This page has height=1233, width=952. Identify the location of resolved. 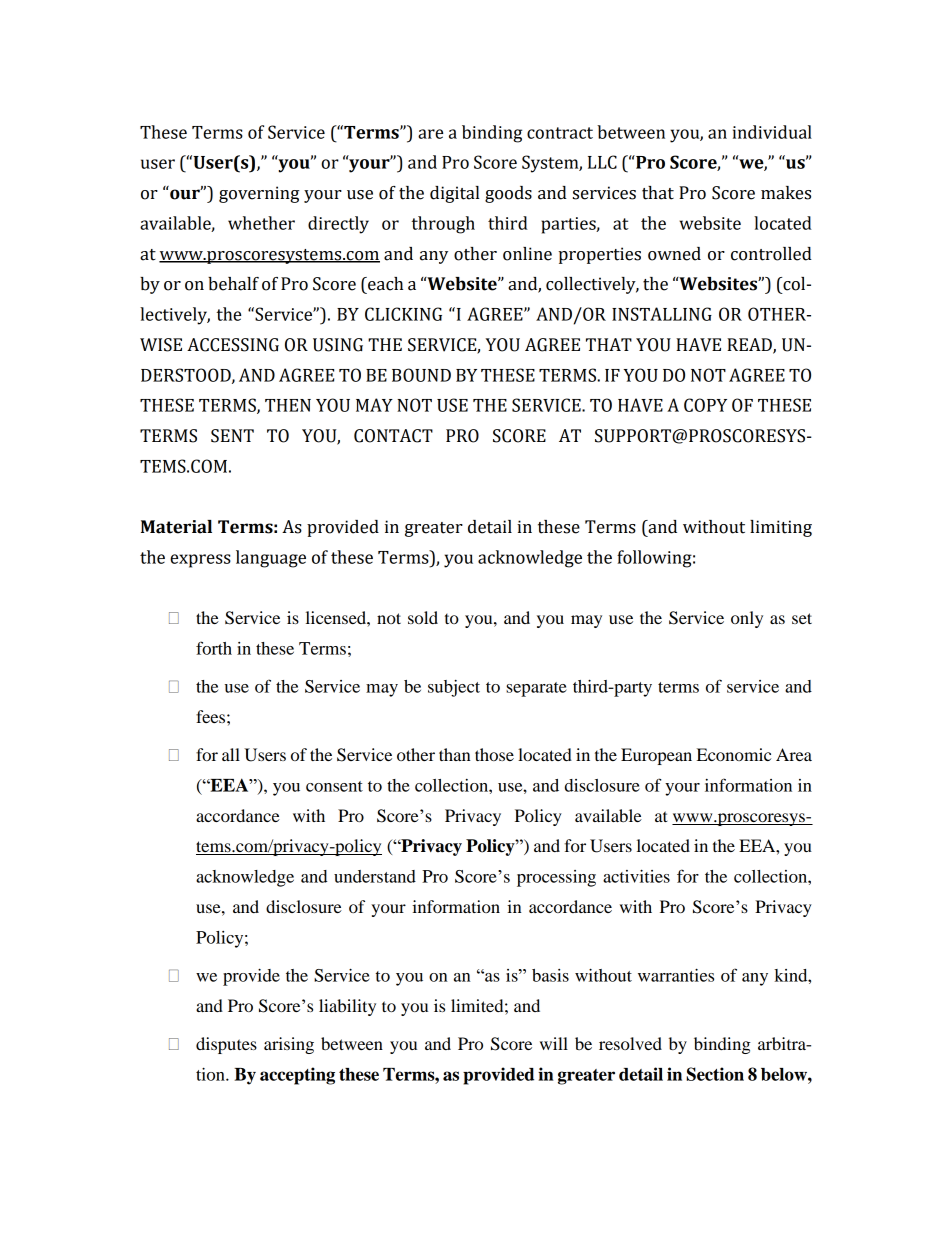
(630, 1043).
